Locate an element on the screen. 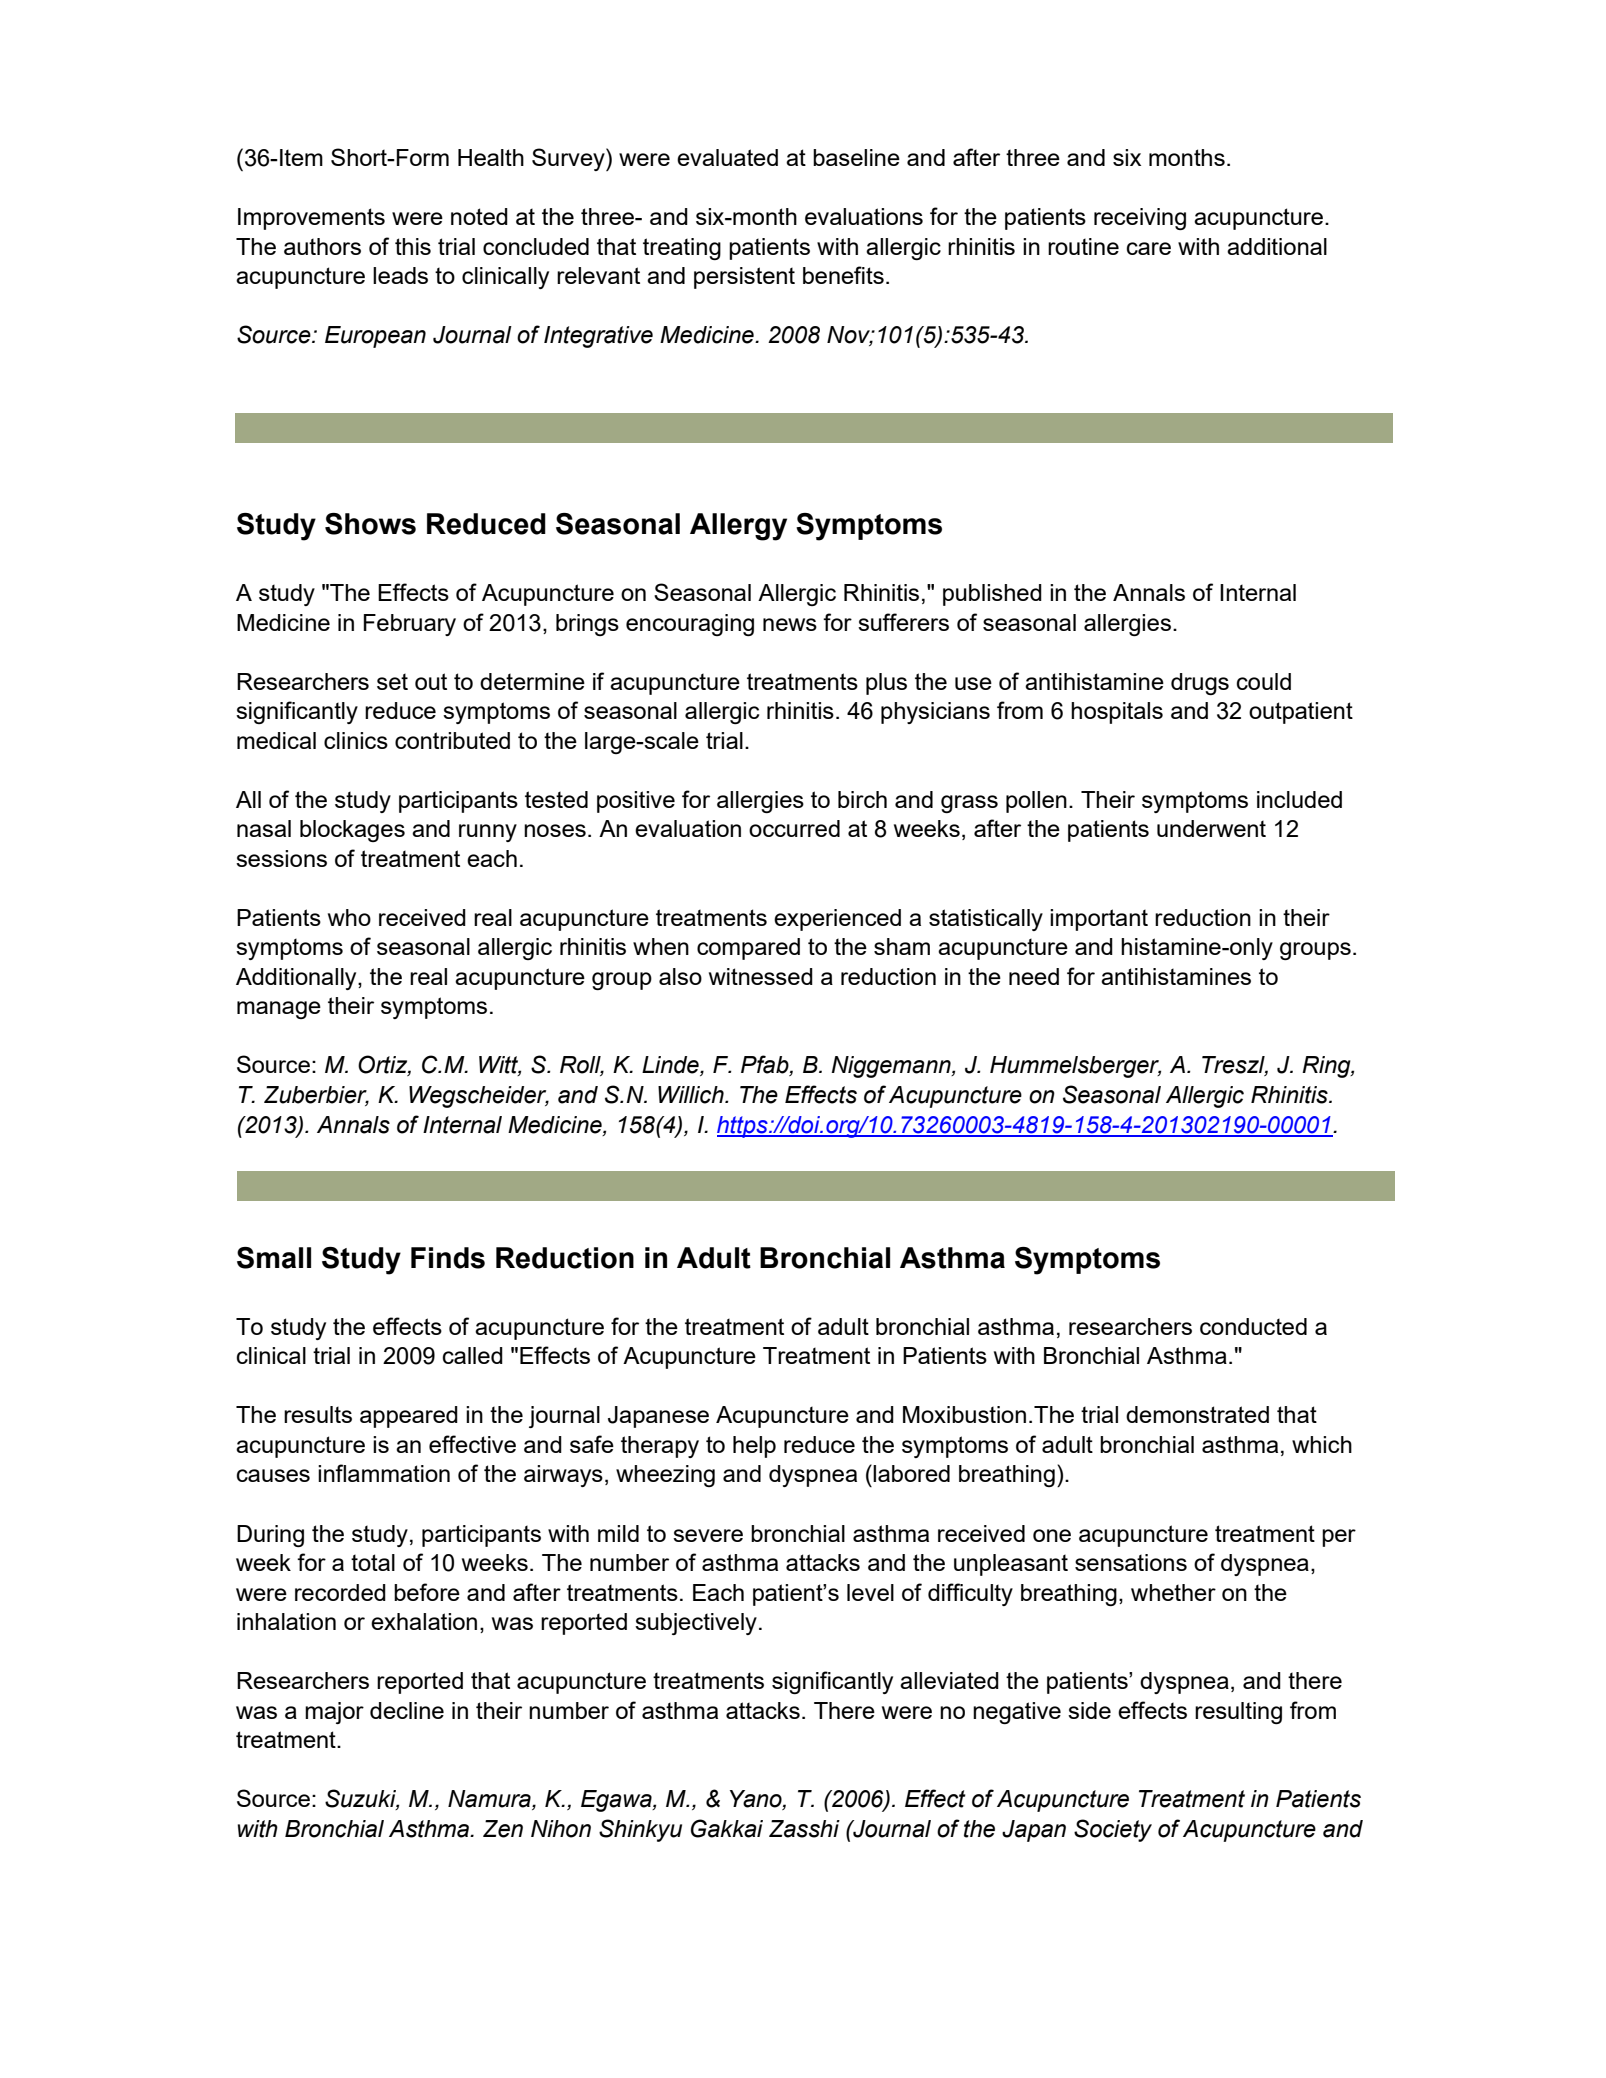  witnessed is located at coordinates (761, 976).
